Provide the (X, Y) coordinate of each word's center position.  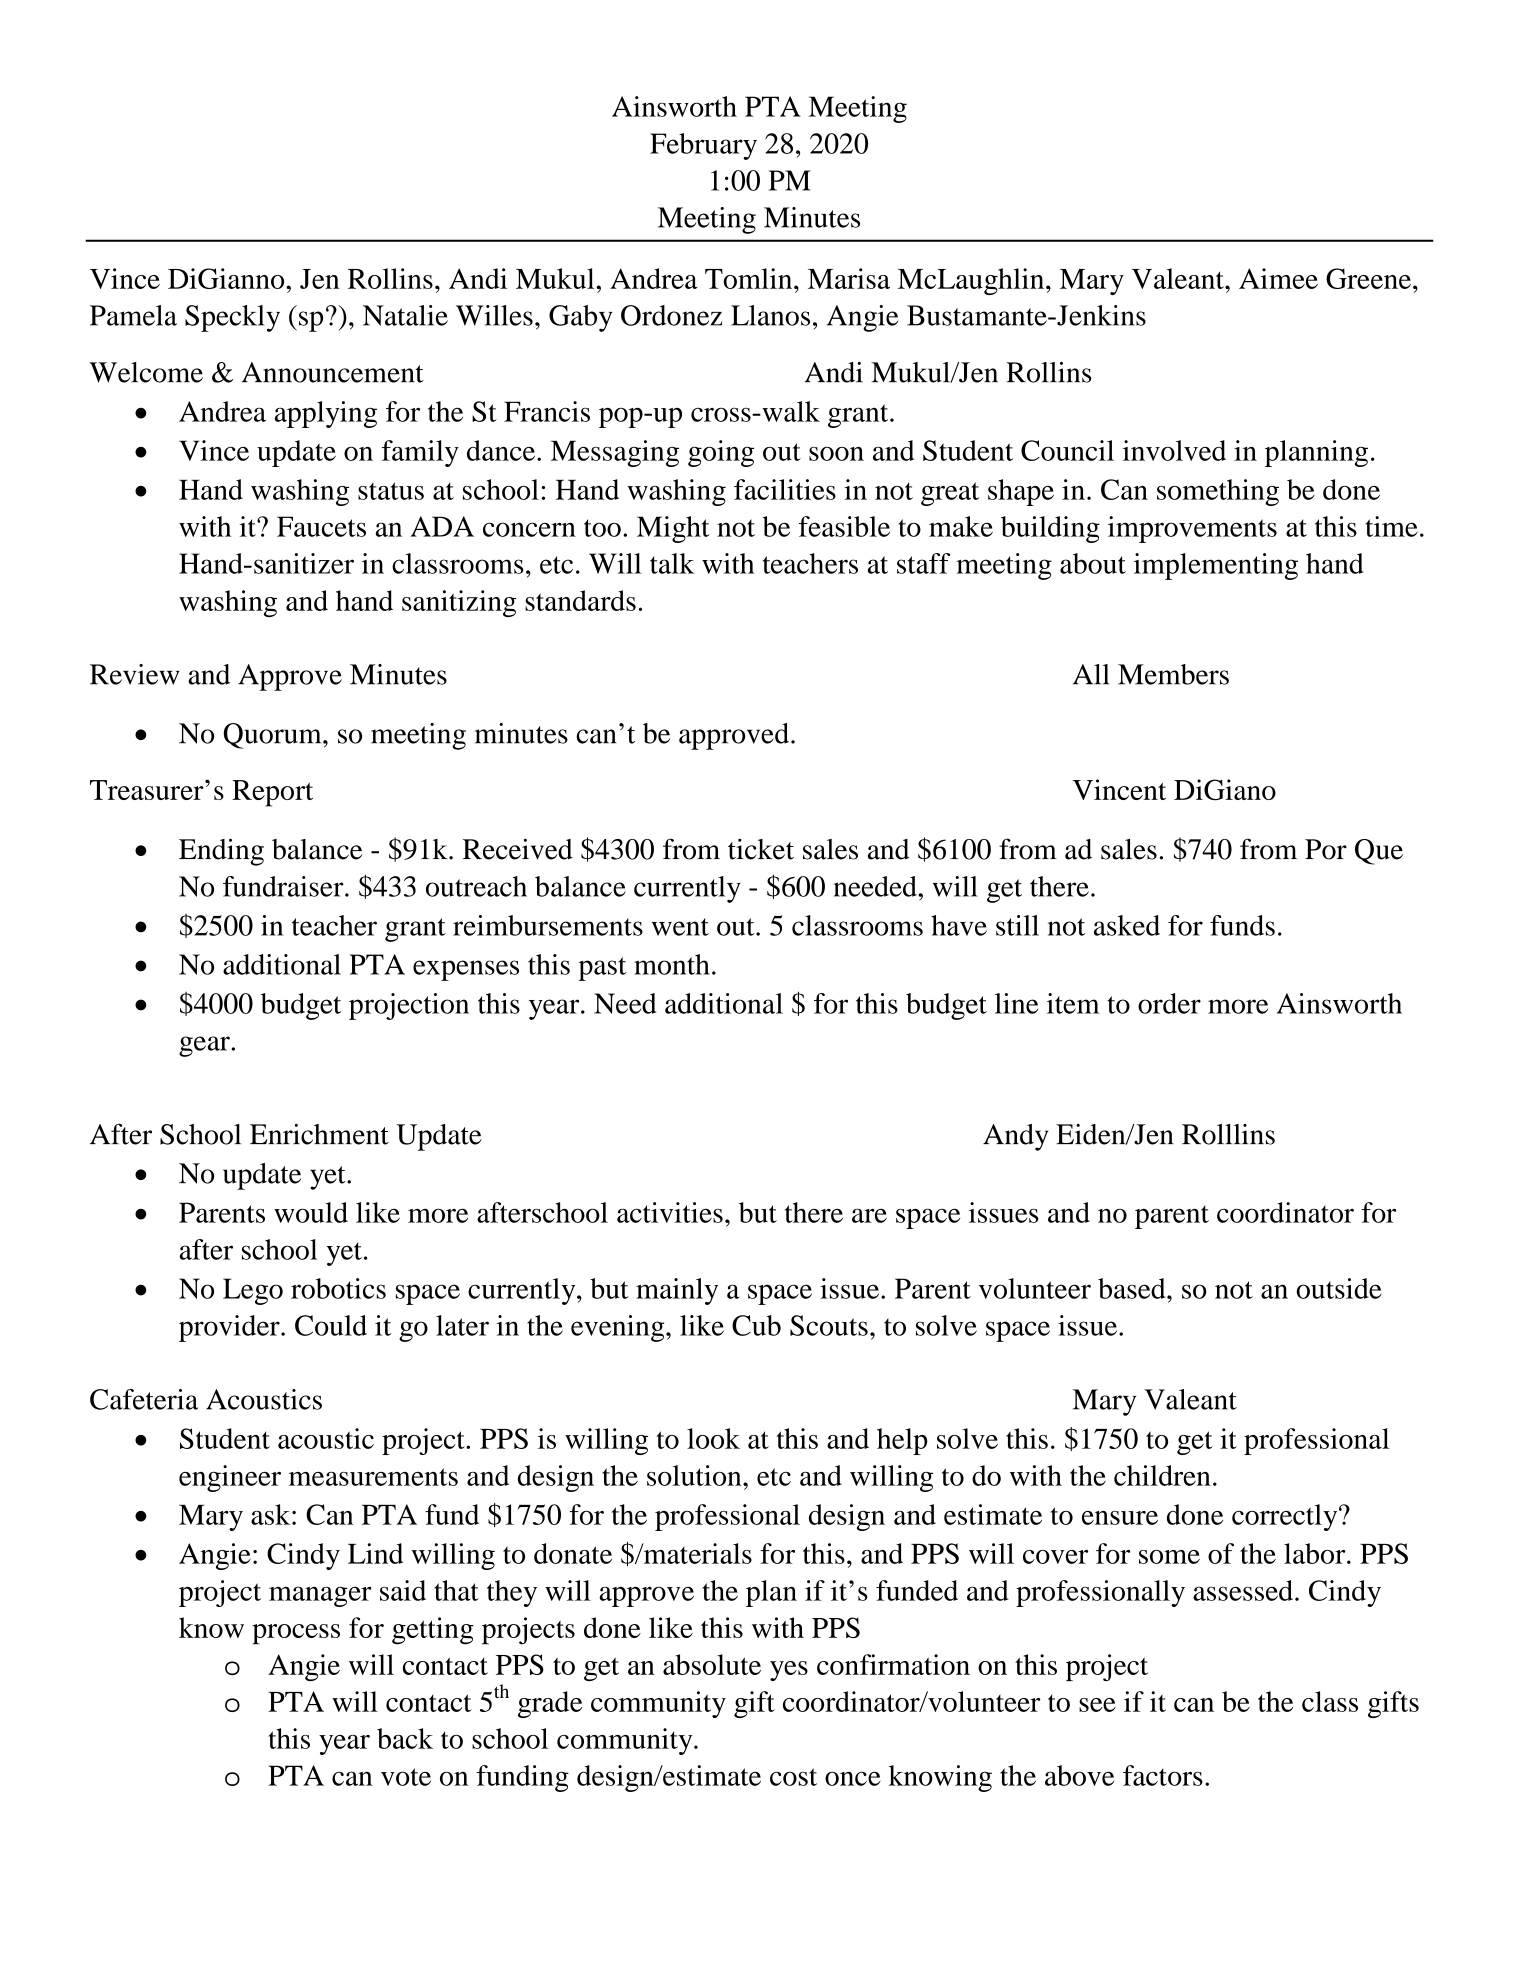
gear (204, 1046)
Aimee (1278, 278)
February (703, 146)
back (405, 1738)
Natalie (405, 315)
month (672, 964)
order (1169, 1003)
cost (793, 1777)
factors (1163, 1775)
